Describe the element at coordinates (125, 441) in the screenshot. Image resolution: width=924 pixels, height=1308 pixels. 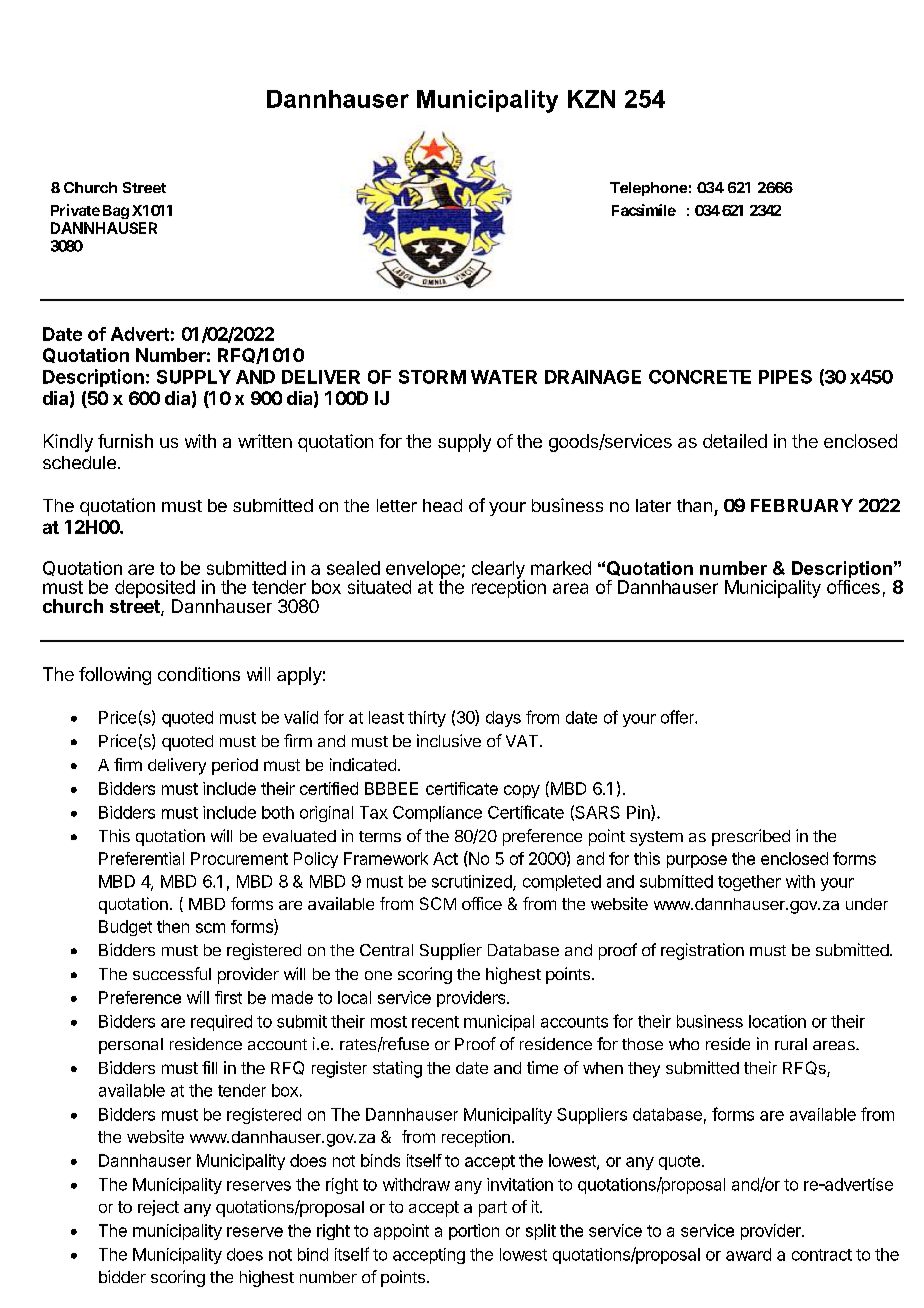
I see `furnish` at that location.
